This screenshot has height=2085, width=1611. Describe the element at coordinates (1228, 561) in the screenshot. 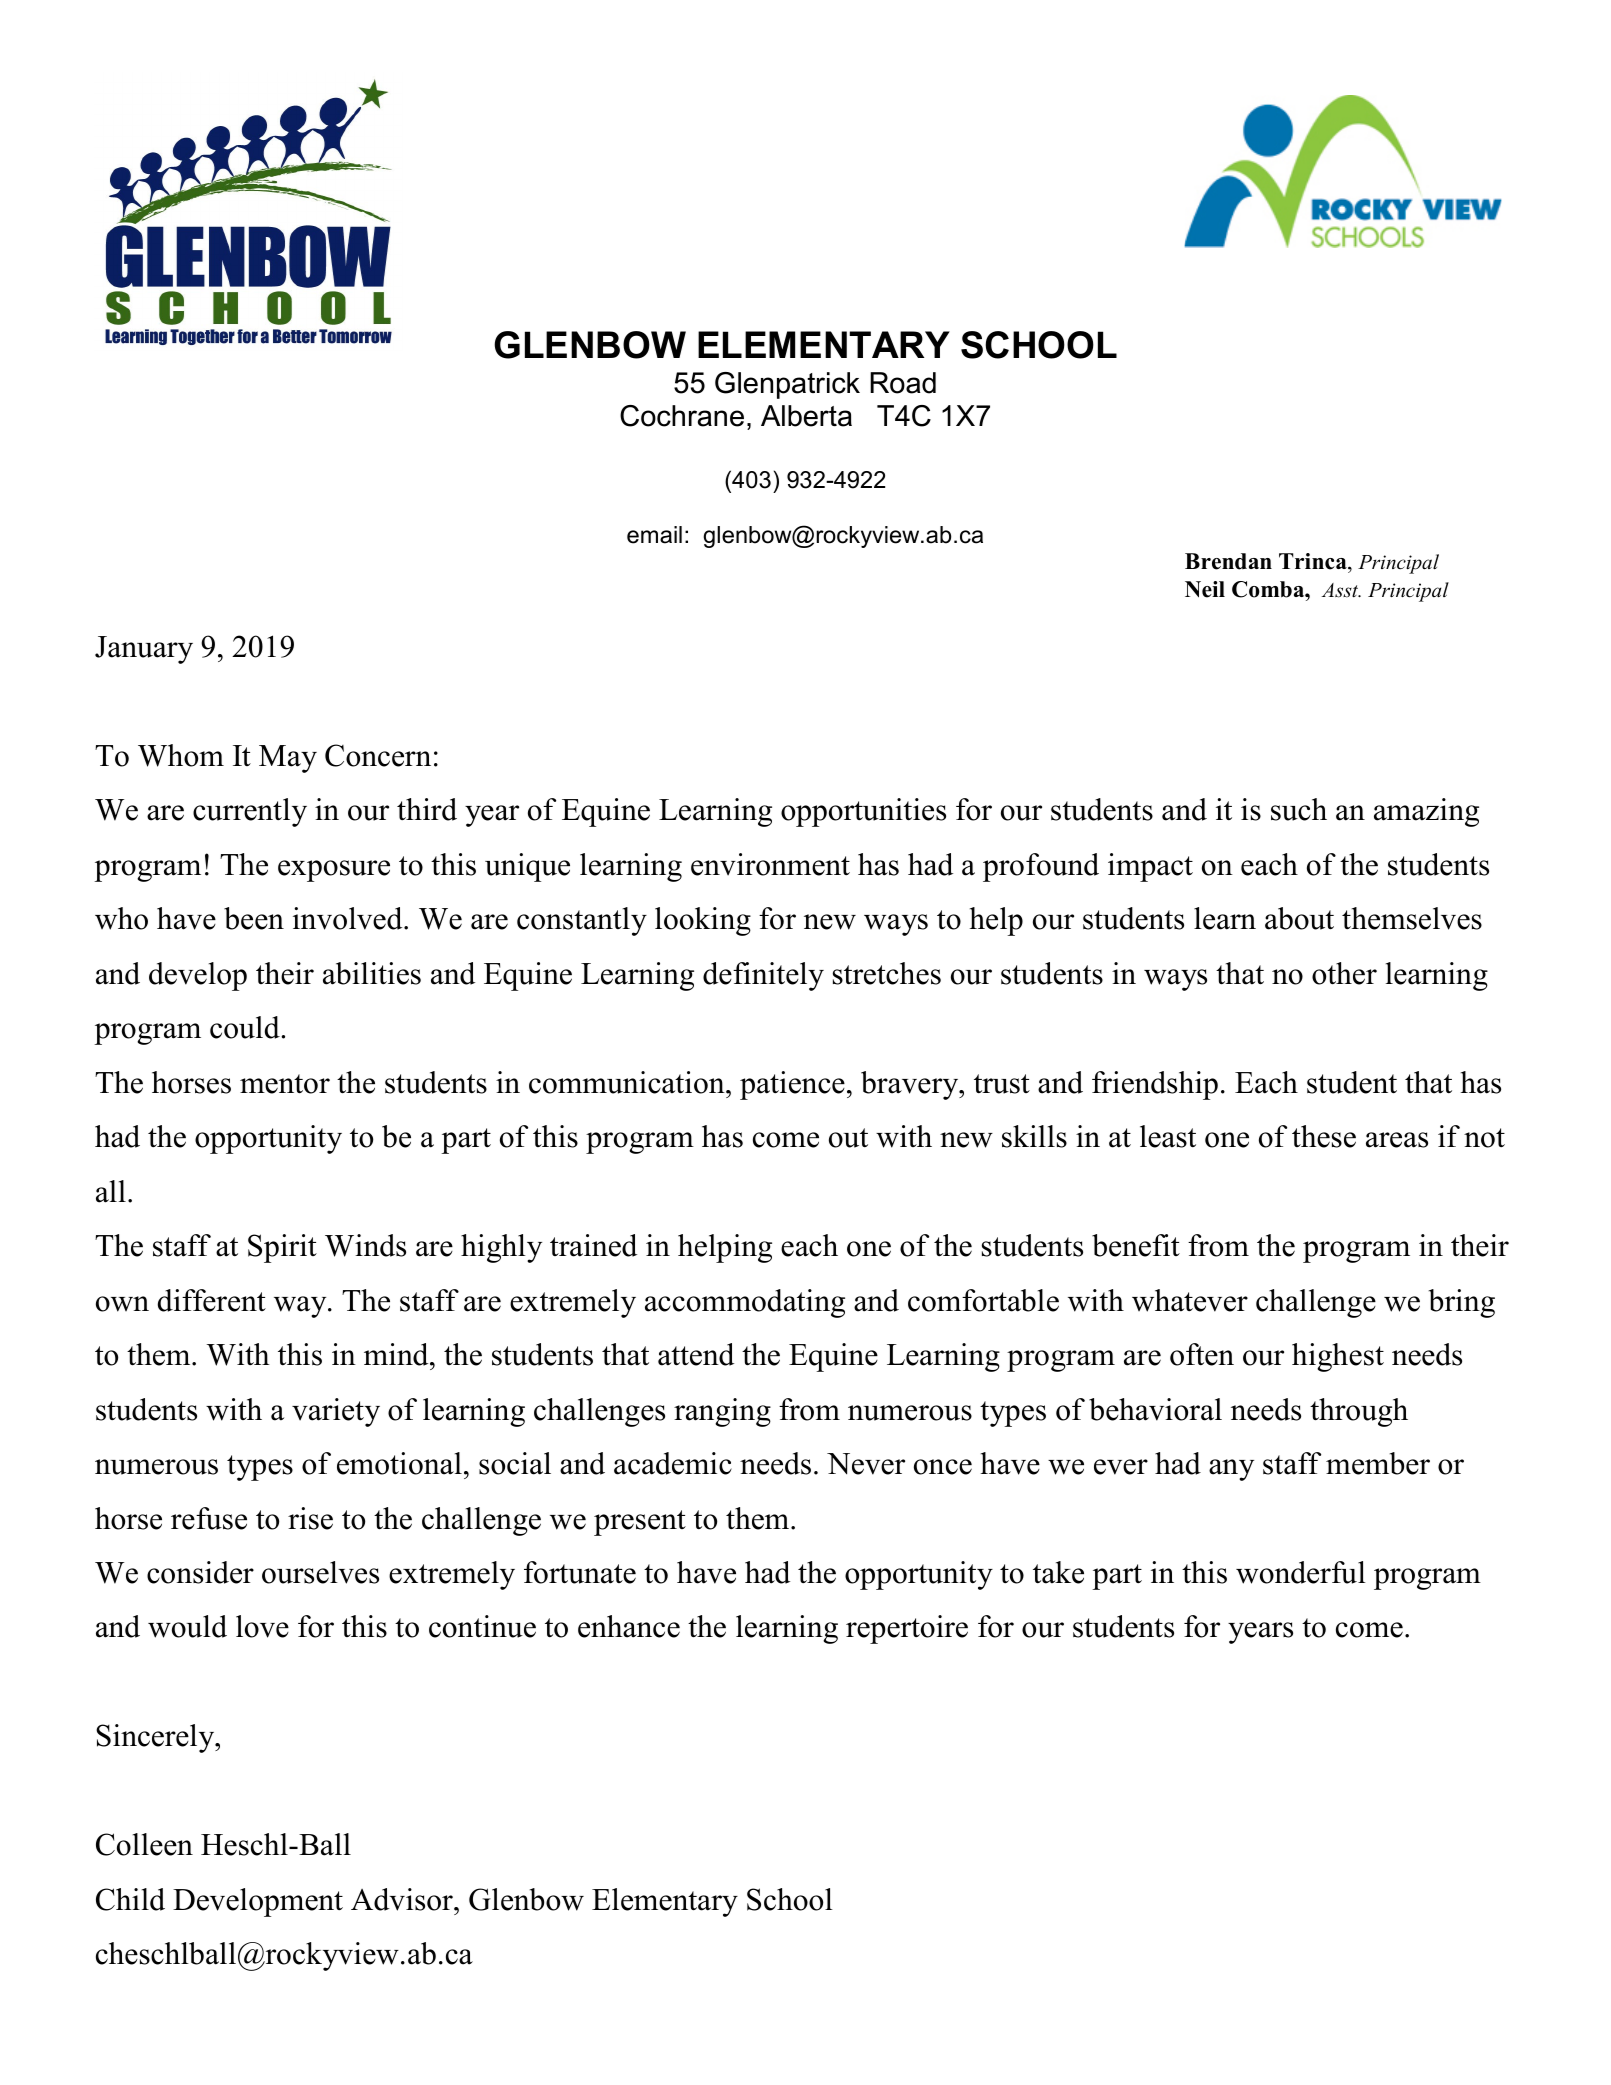

I see `Brendan` at that location.
